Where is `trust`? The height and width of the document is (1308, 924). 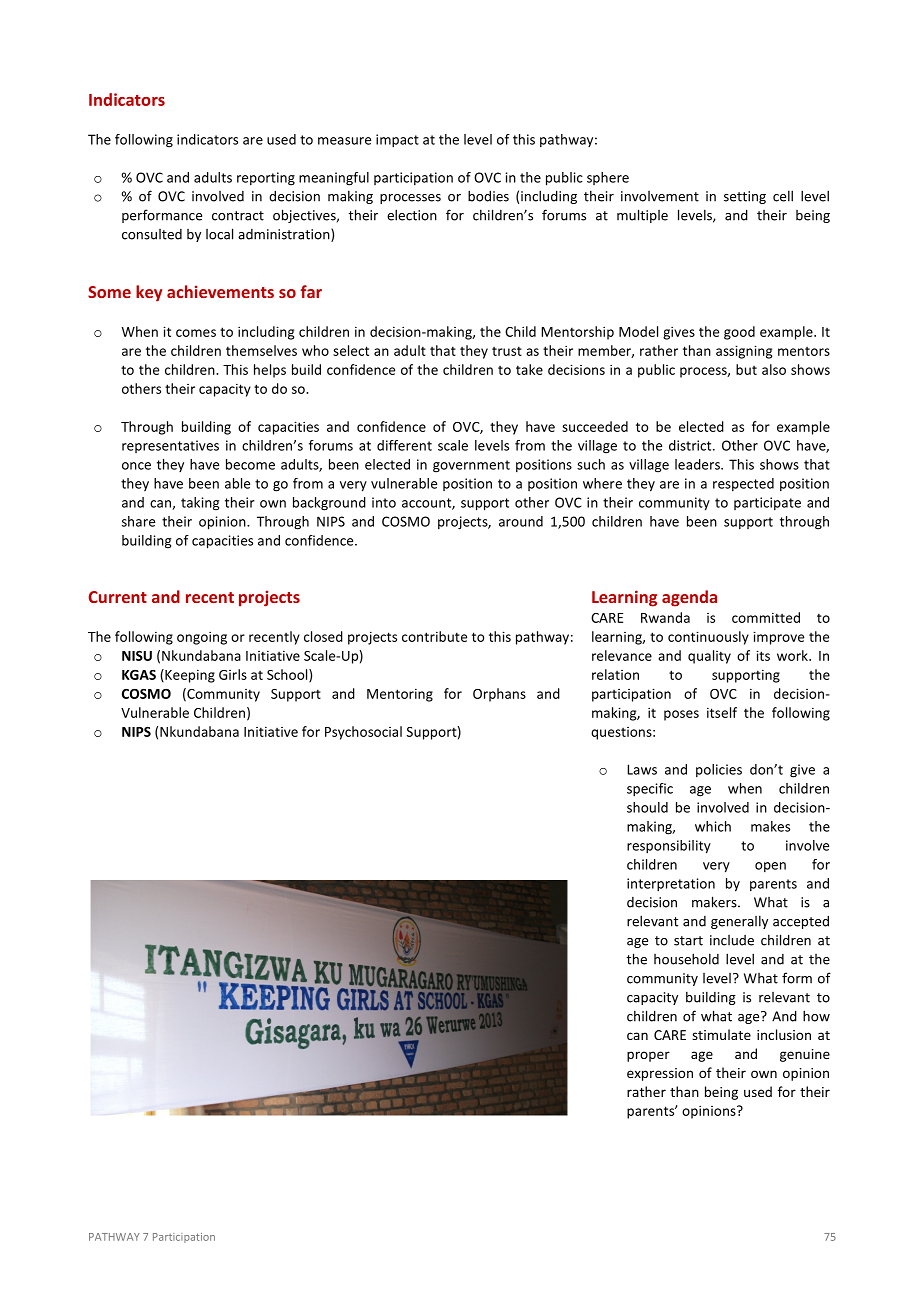
trust is located at coordinates (507, 351).
